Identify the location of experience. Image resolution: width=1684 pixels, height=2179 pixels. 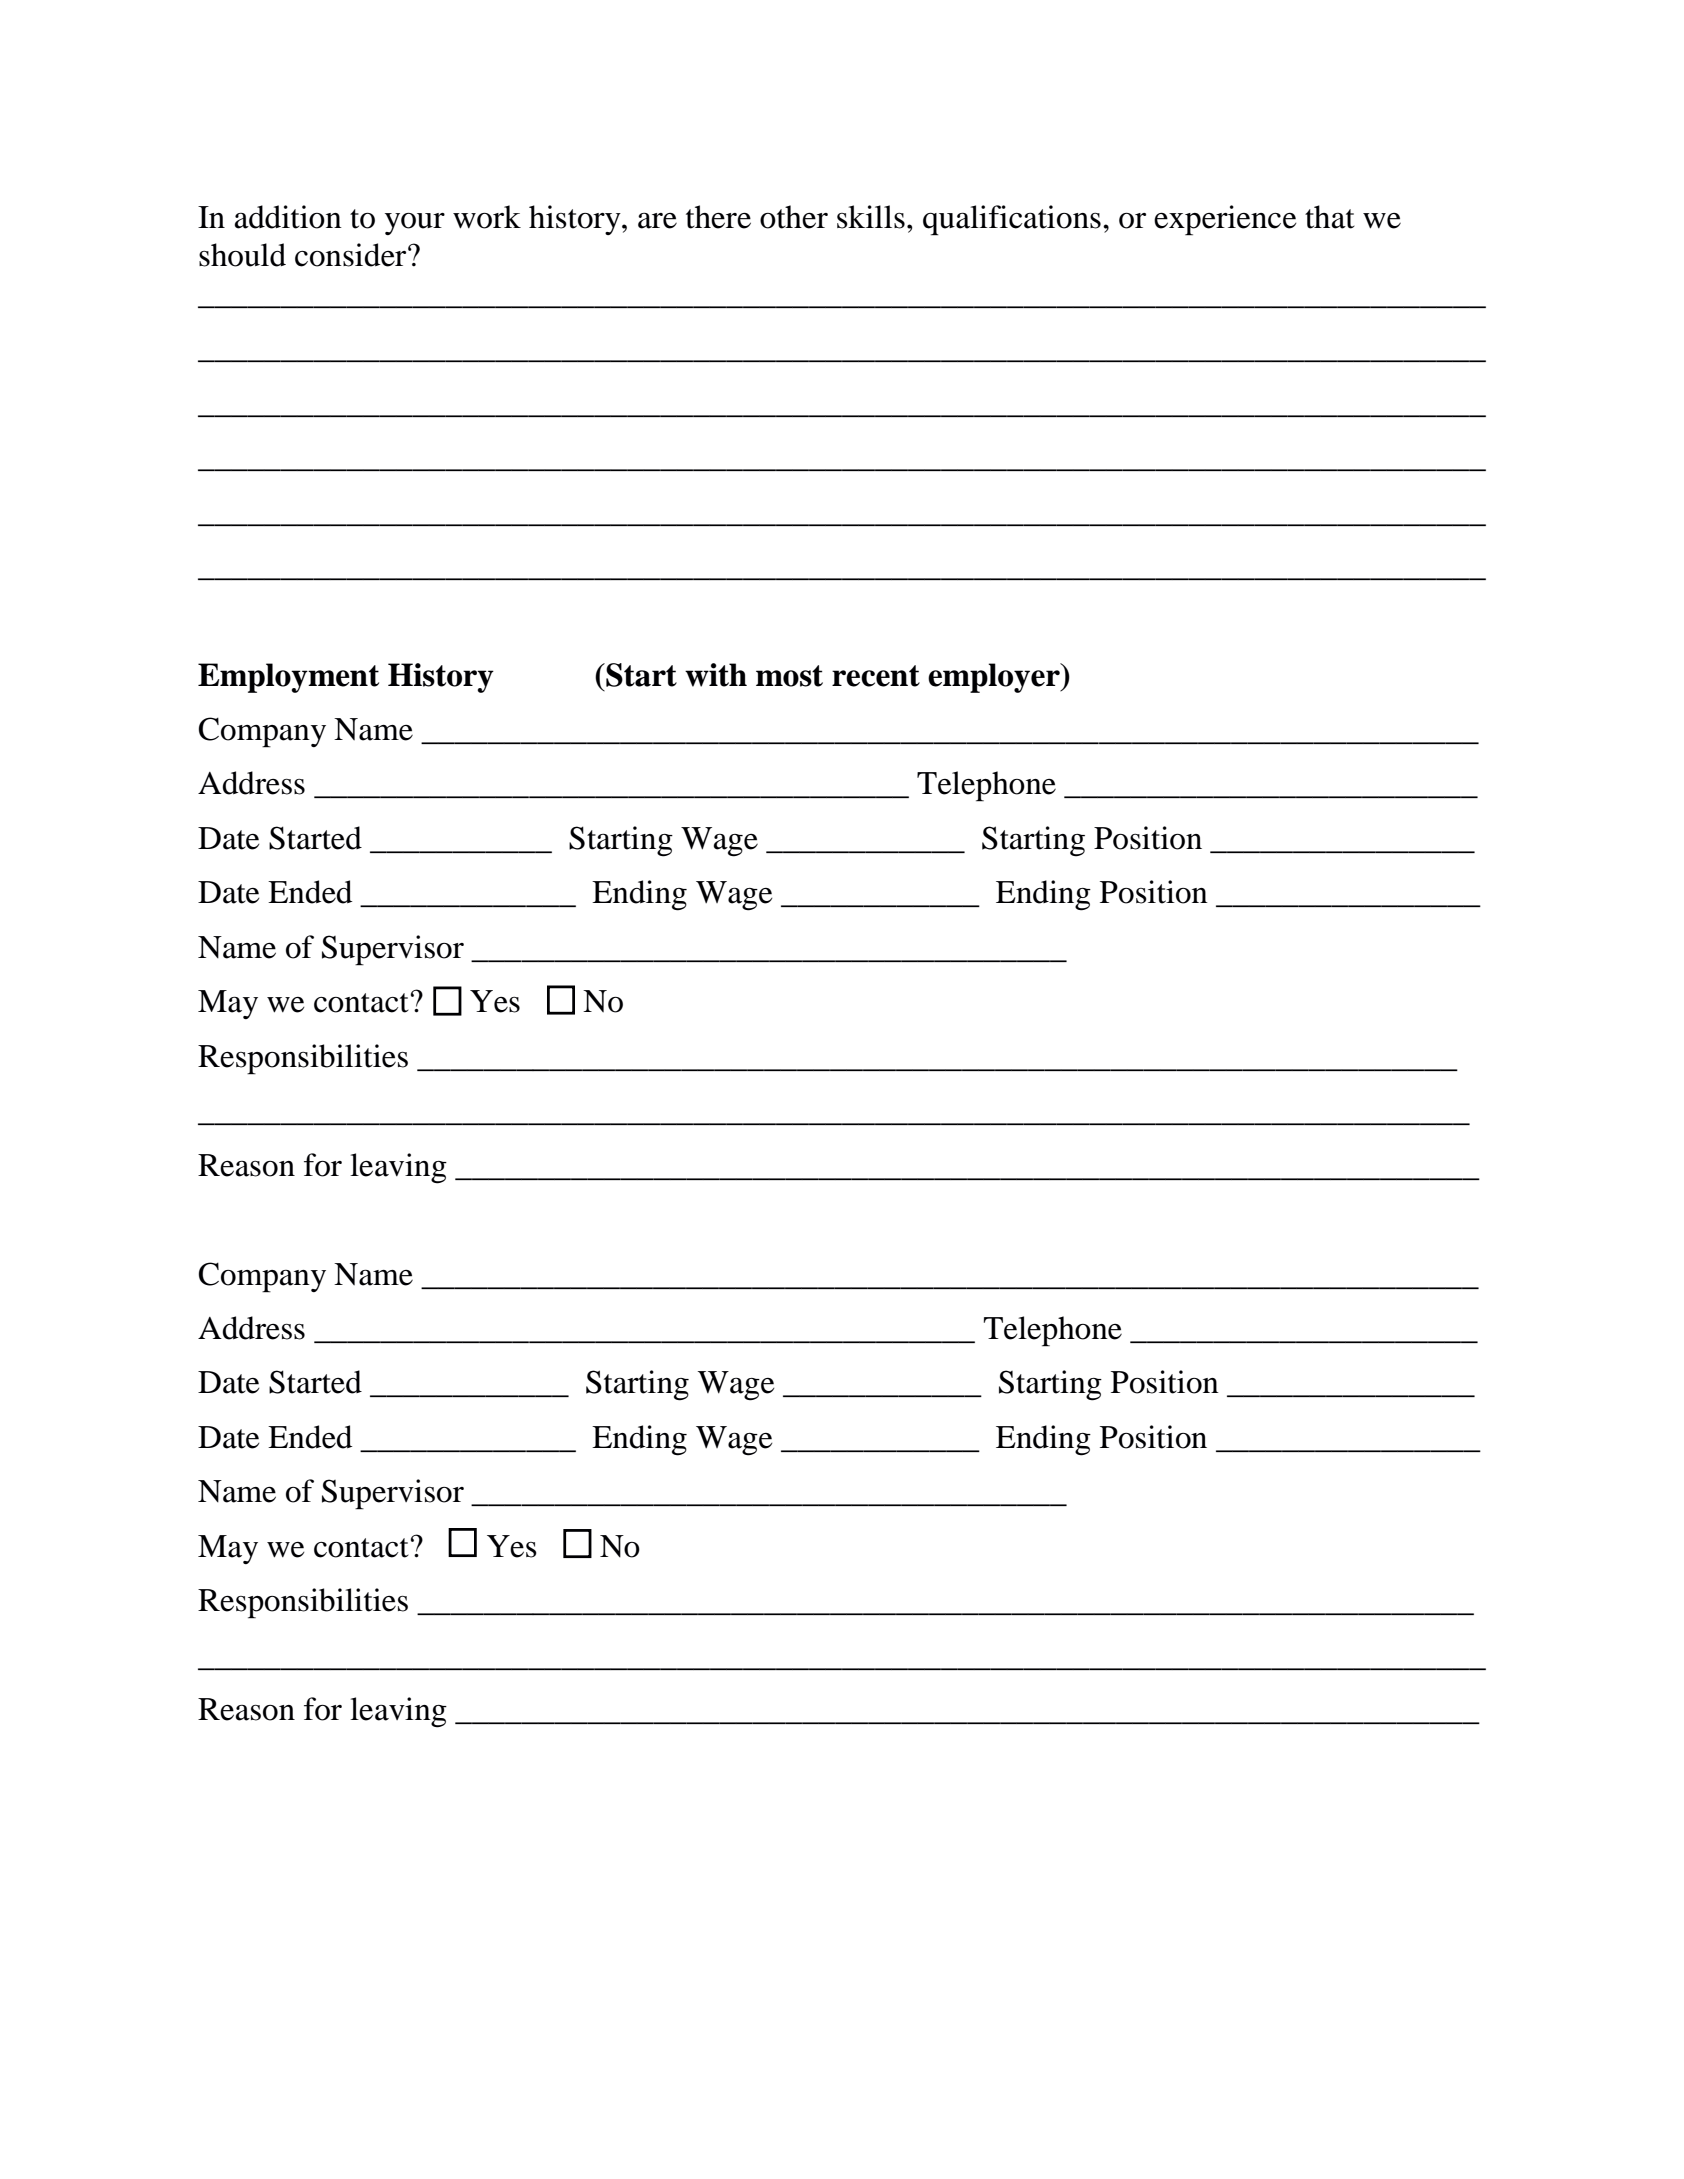
(1225, 220).
